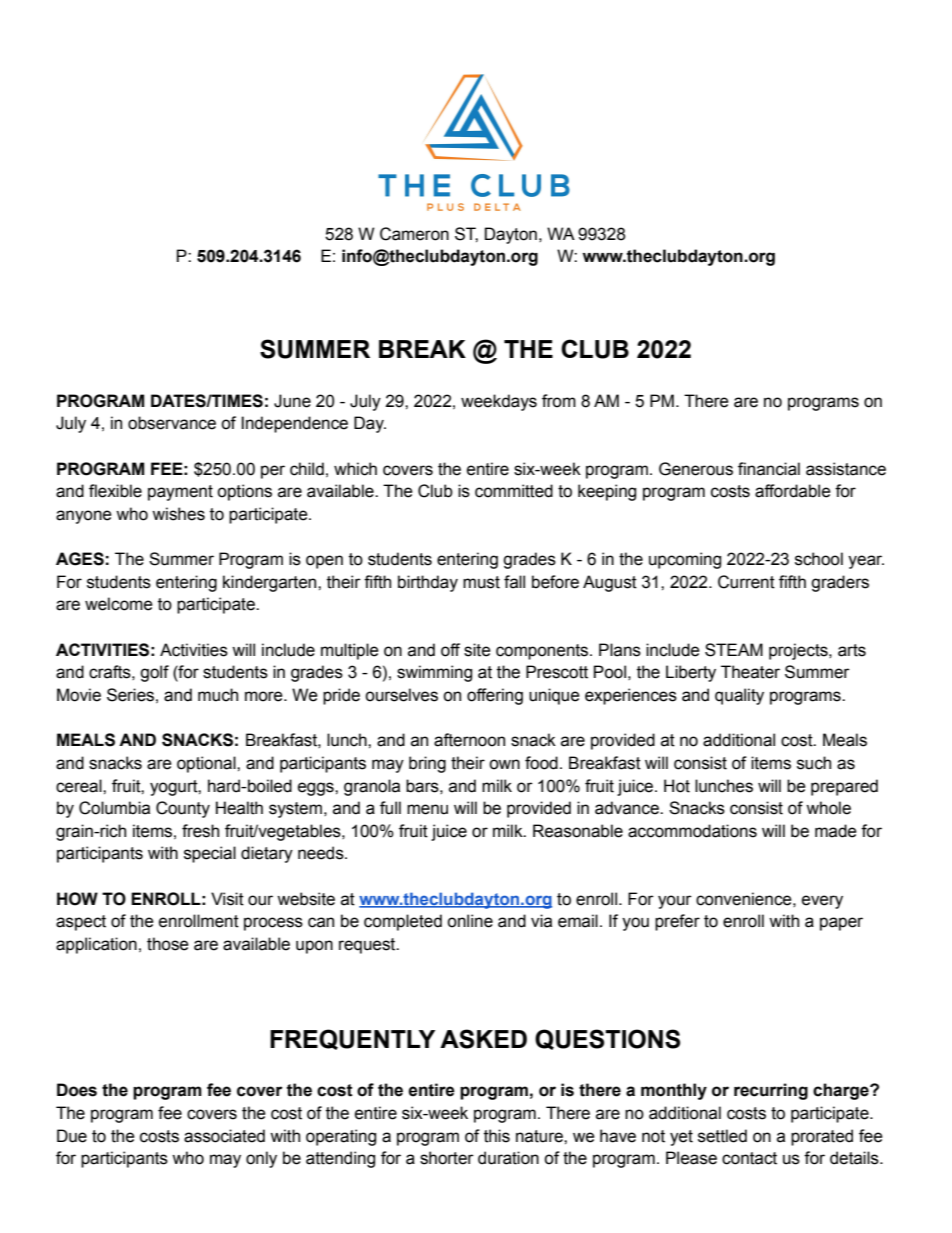 This image has height=1233, width=952. Describe the element at coordinates (559, 401) in the image. I see `from` at that location.
